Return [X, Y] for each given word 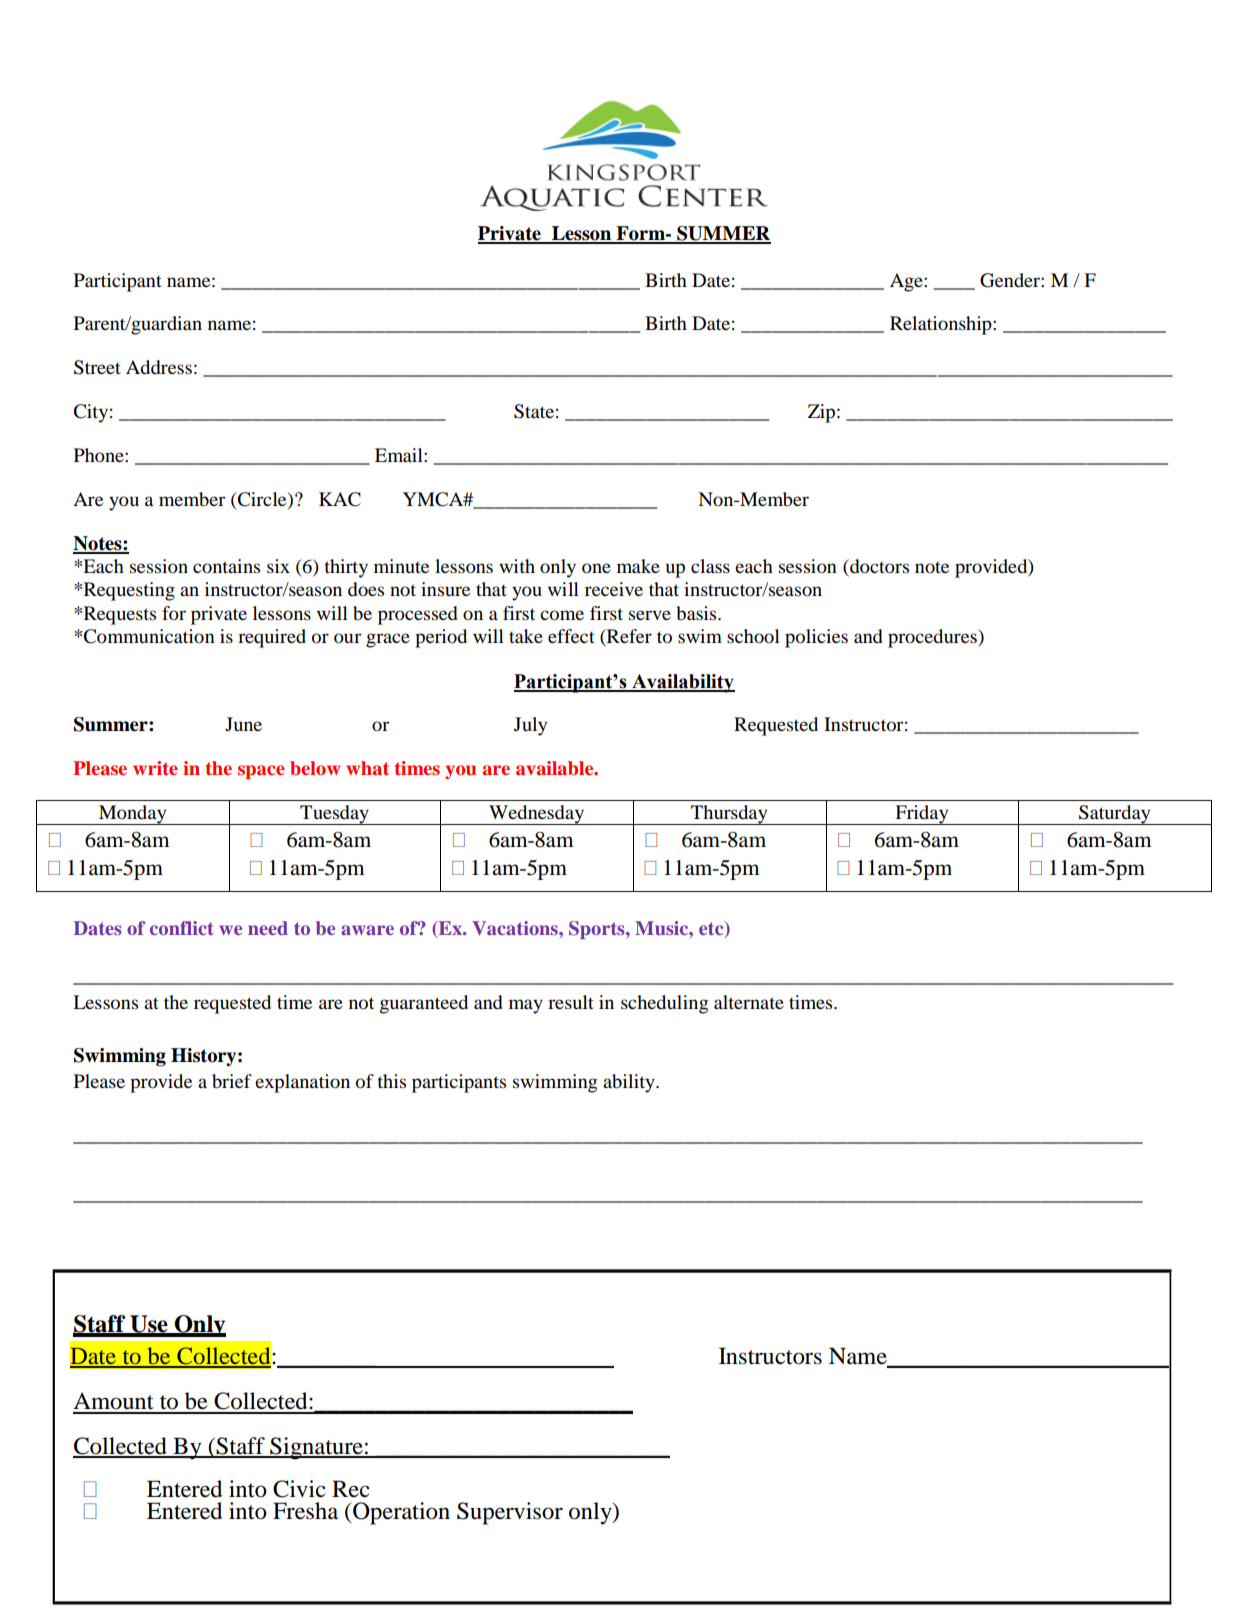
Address [159, 367]
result [571, 1002]
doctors [878, 566]
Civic [299, 1489]
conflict [182, 928]
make [638, 566]
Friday [922, 815]
